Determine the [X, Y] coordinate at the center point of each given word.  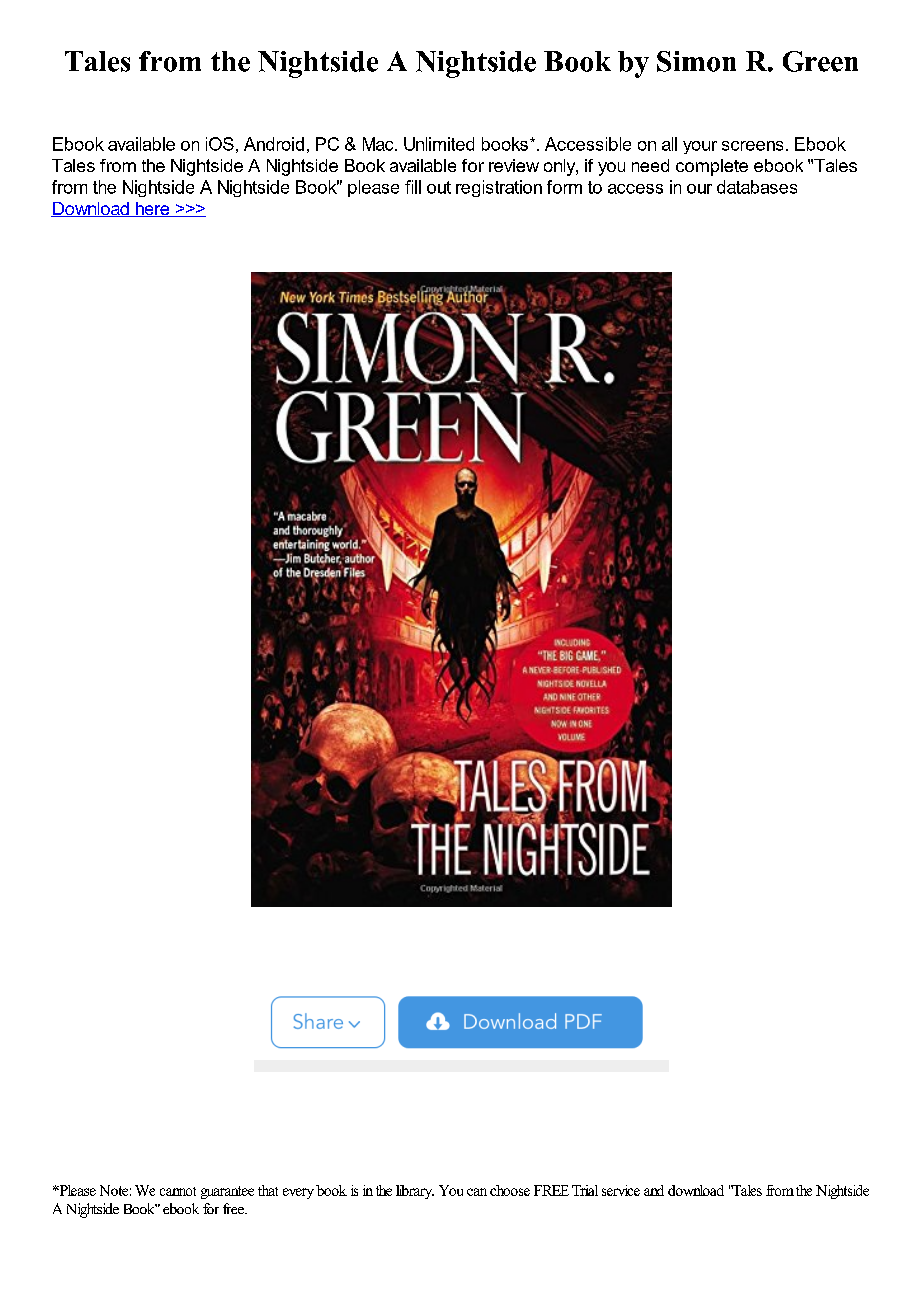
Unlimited [439, 144]
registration [499, 188]
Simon [696, 61]
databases [757, 187]
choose [510, 1190]
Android [274, 144]
